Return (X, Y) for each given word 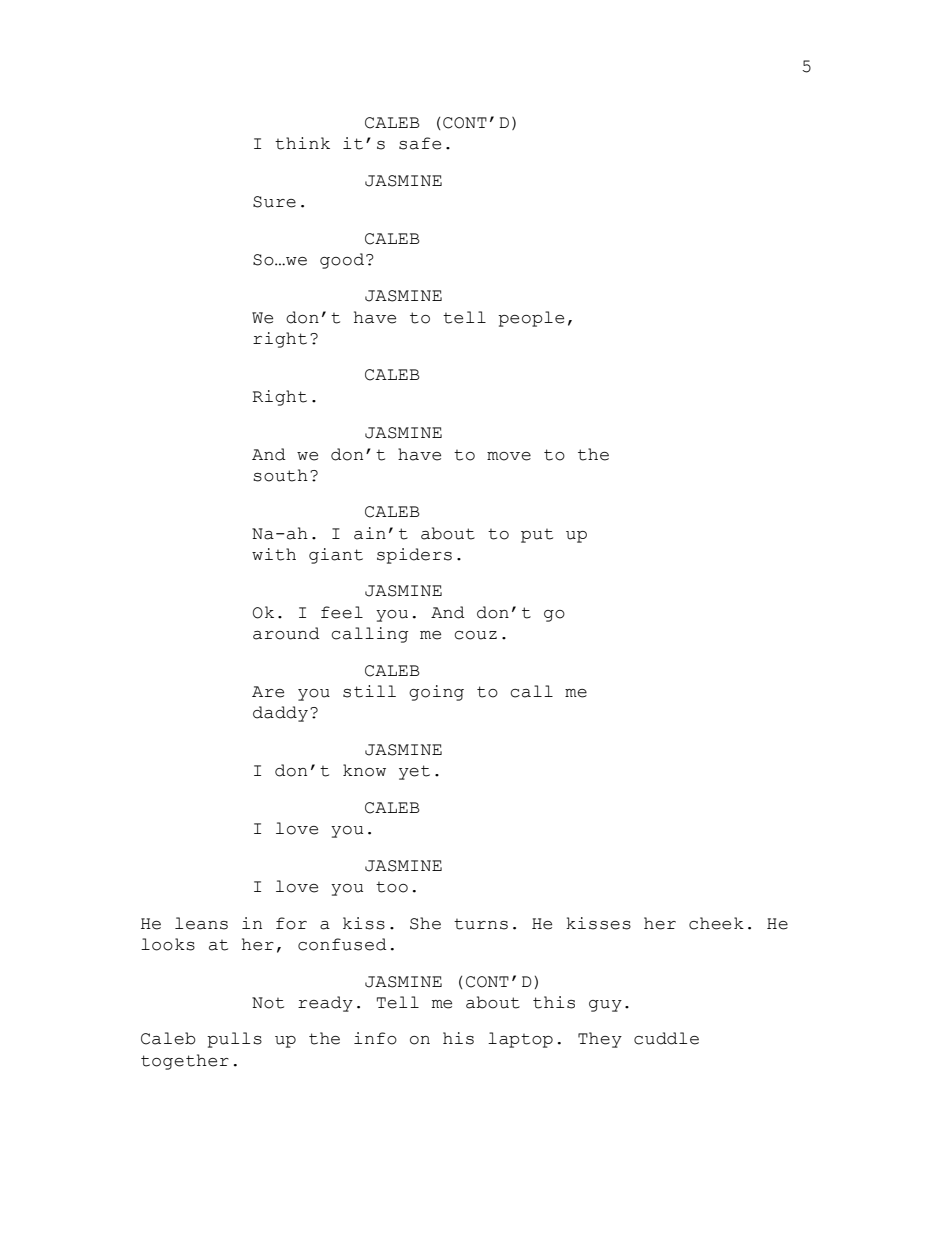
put (537, 536)
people (531, 319)
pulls (234, 1040)
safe (420, 143)
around (286, 633)
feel (342, 612)
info (375, 1038)
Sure (274, 202)
